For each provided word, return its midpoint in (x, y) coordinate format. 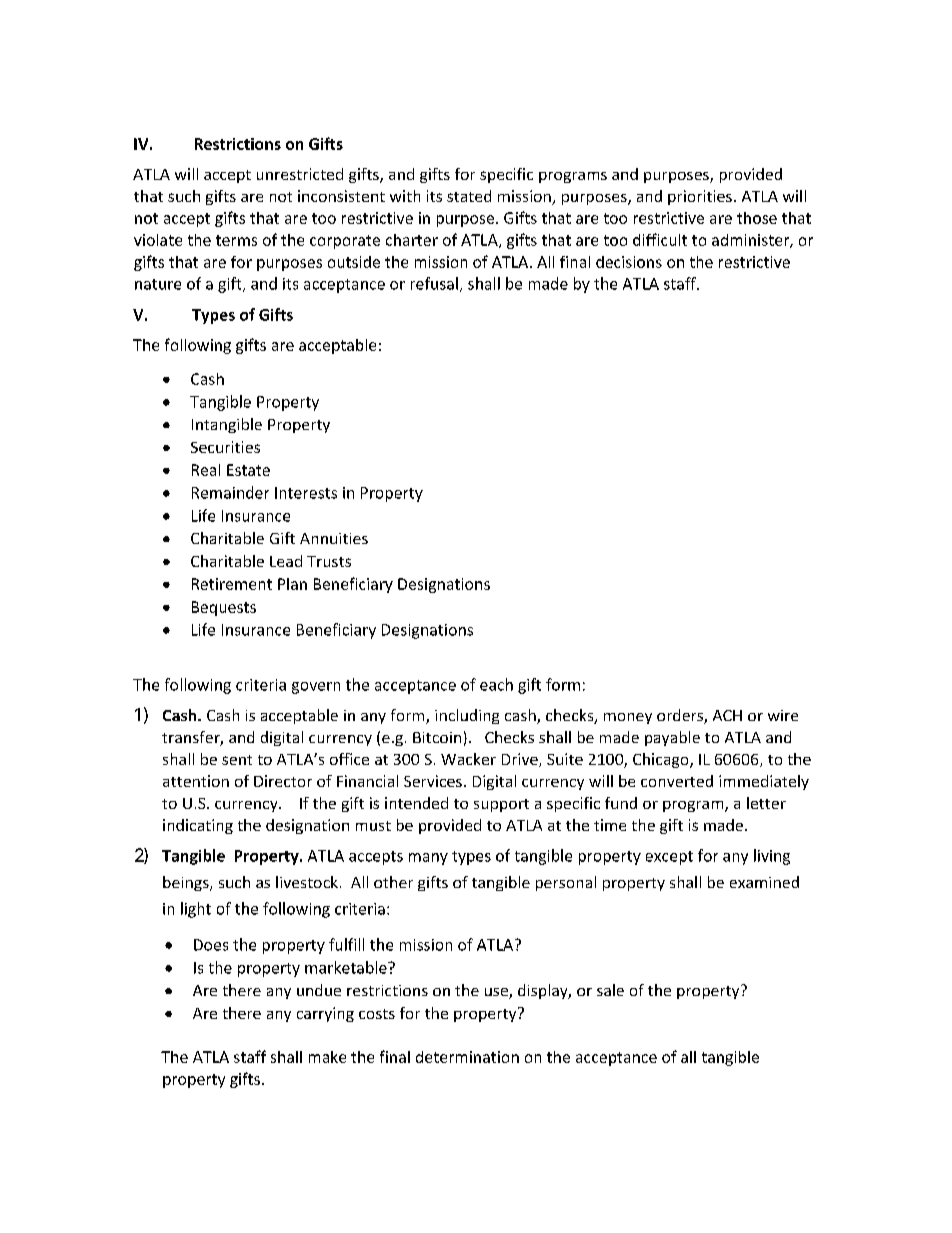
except (669, 858)
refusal (434, 283)
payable (672, 738)
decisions (629, 262)
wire (783, 715)
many (428, 859)
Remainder (230, 492)
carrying (325, 1014)
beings (187, 883)
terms (236, 240)
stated (469, 196)
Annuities (334, 538)
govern (316, 688)
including (467, 716)
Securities (225, 447)
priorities (700, 197)
